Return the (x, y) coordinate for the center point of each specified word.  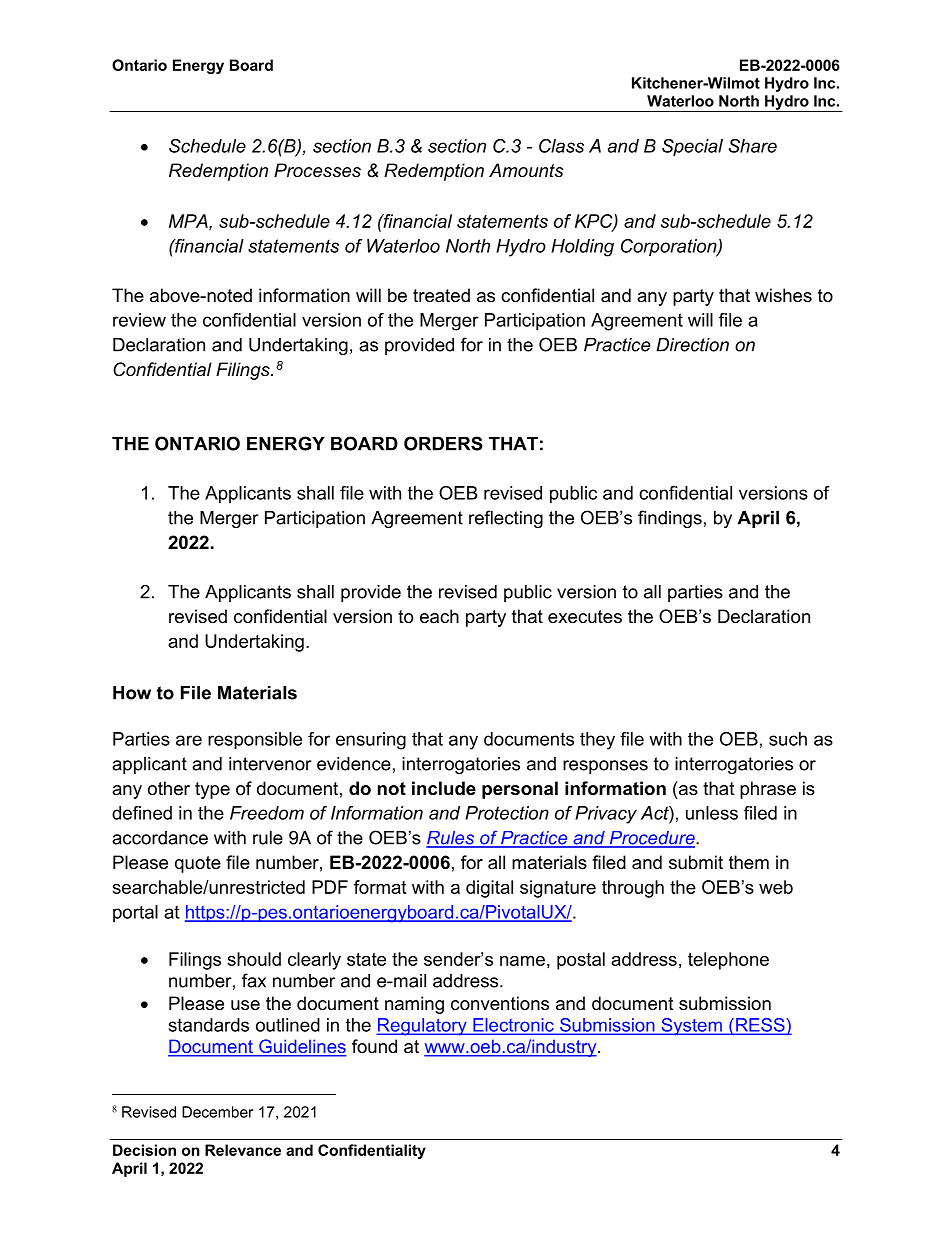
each (439, 616)
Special (692, 148)
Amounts (526, 170)
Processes (317, 170)
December (217, 1112)
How (132, 693)
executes (585, 617)
